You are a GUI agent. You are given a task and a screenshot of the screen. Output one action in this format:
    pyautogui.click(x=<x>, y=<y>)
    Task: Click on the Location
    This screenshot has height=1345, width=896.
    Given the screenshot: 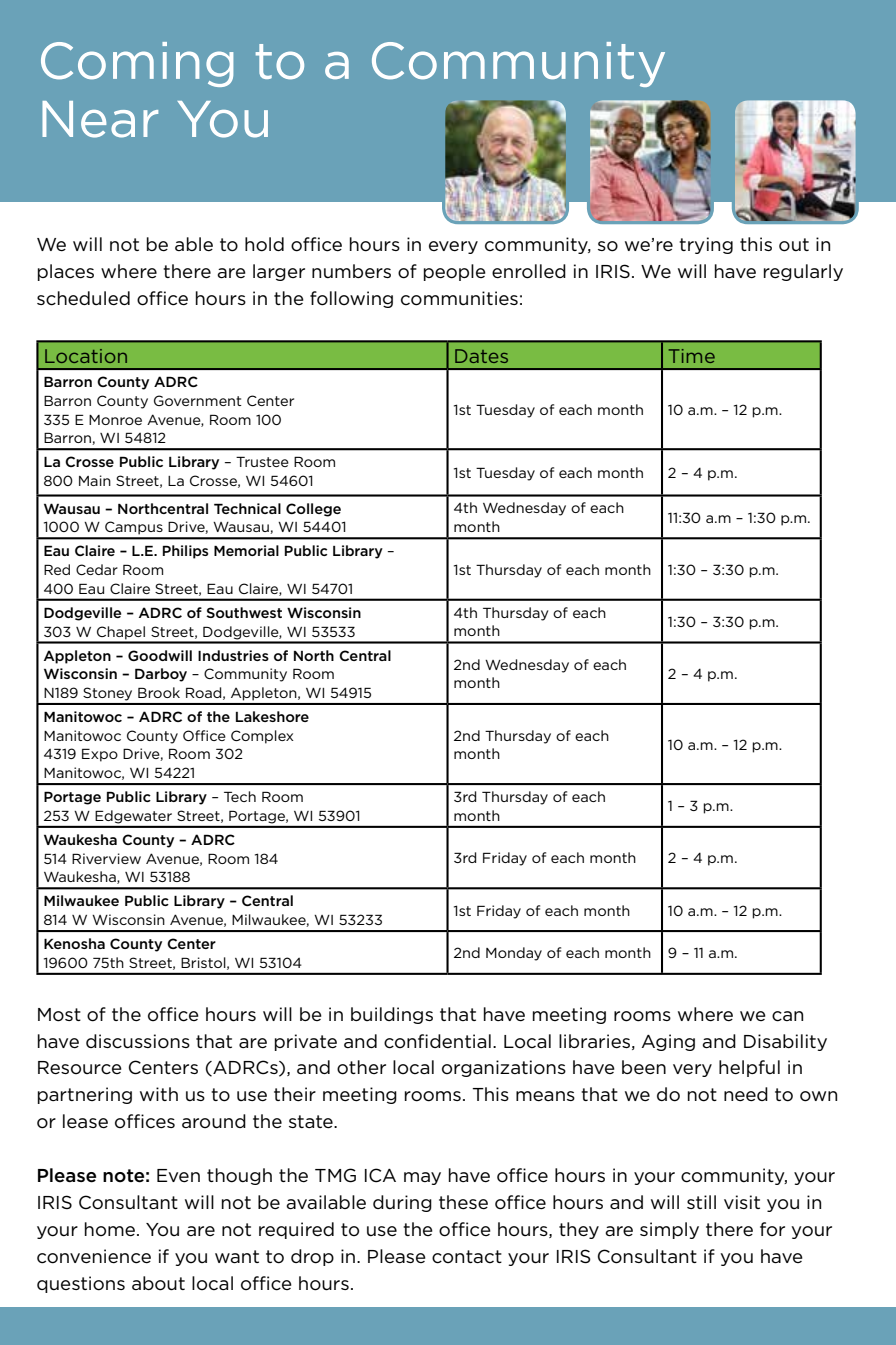 What is the action you would take?
    pyautogui.click(x=86, y=356)
